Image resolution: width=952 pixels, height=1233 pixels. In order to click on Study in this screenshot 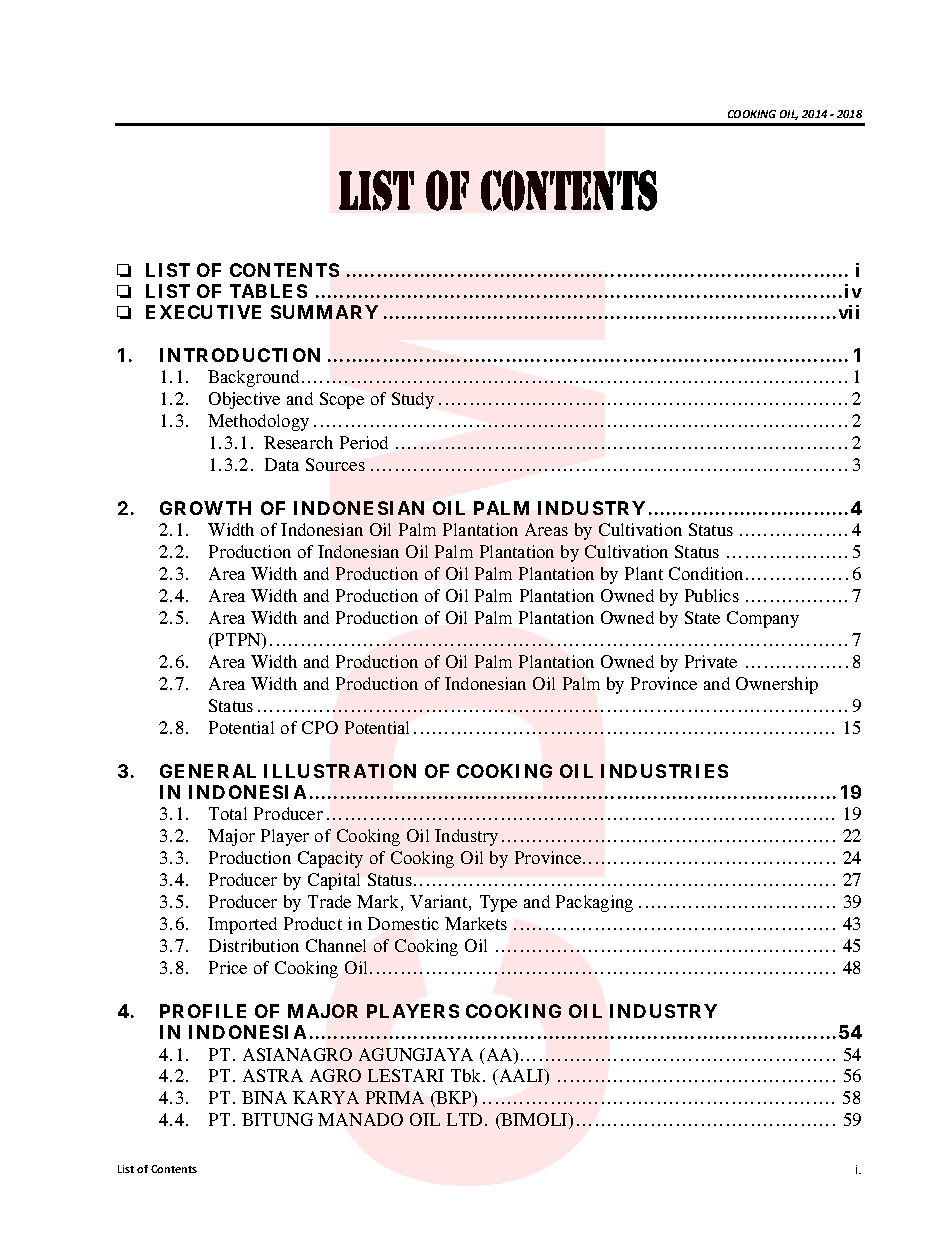, I will do `click(413, 400)`.
